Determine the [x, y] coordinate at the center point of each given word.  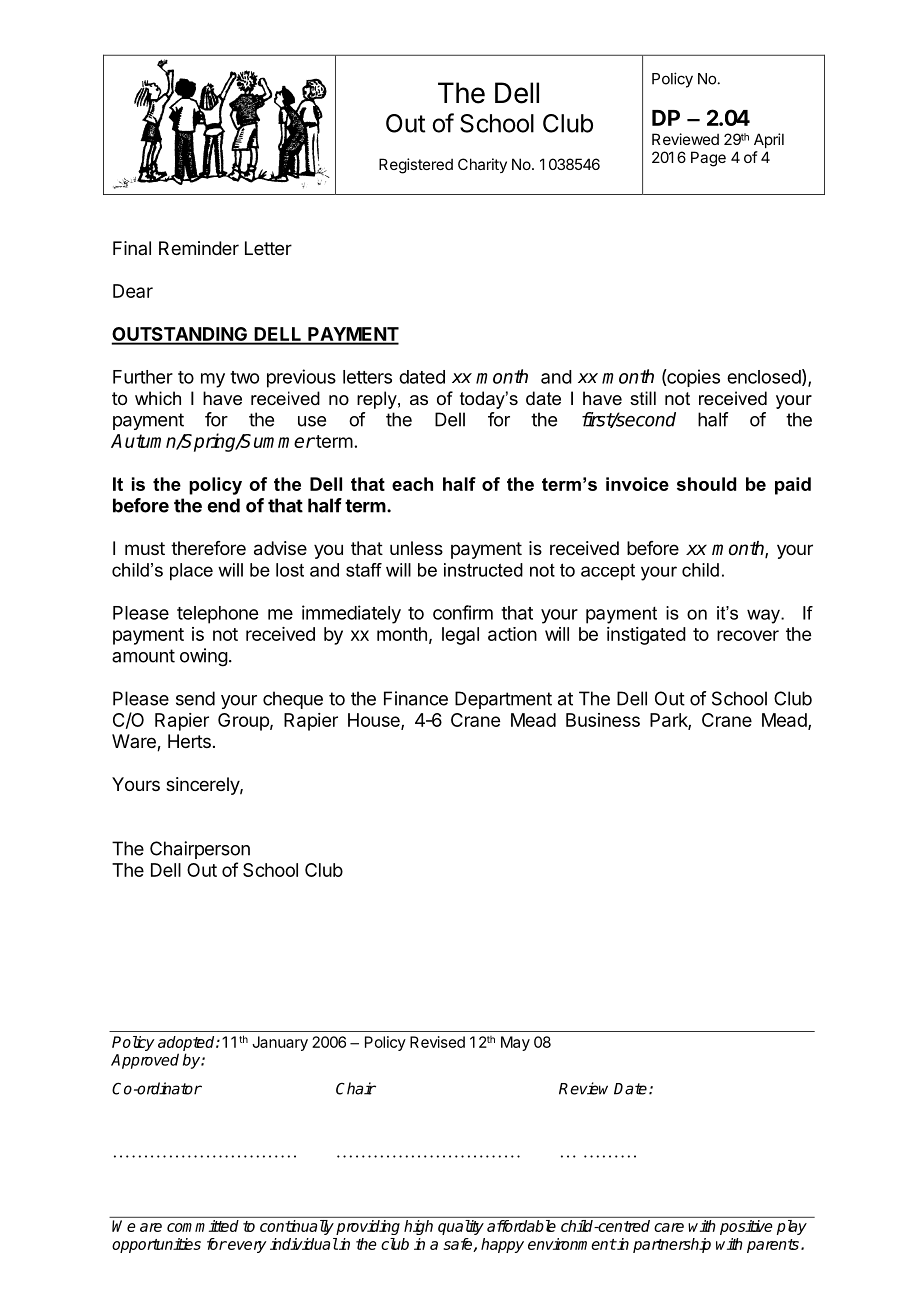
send [195, 698]
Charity [482, 165]
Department [503, 700]
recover [748, 635]
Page [708, 159]
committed [203, 1226]
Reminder [199, 248]
